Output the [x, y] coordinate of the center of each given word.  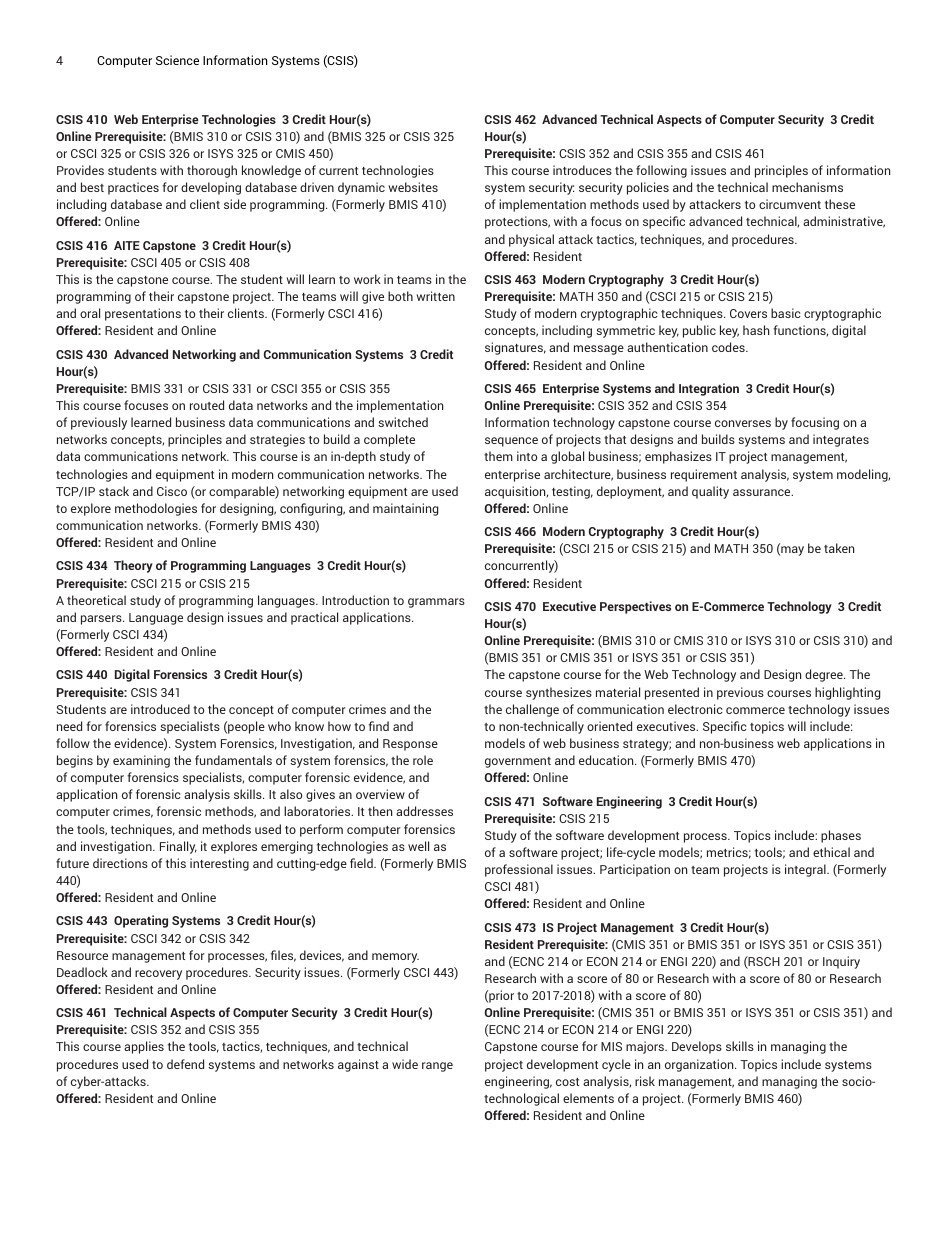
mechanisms [807, 187]
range [437, 1067]
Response [410, 745]
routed [207, 405]
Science [177, 60]
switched [403, 422]
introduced [160, 709]
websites [413, 187]
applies [144, 1047]
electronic [695, 709]
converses [743, 423]
